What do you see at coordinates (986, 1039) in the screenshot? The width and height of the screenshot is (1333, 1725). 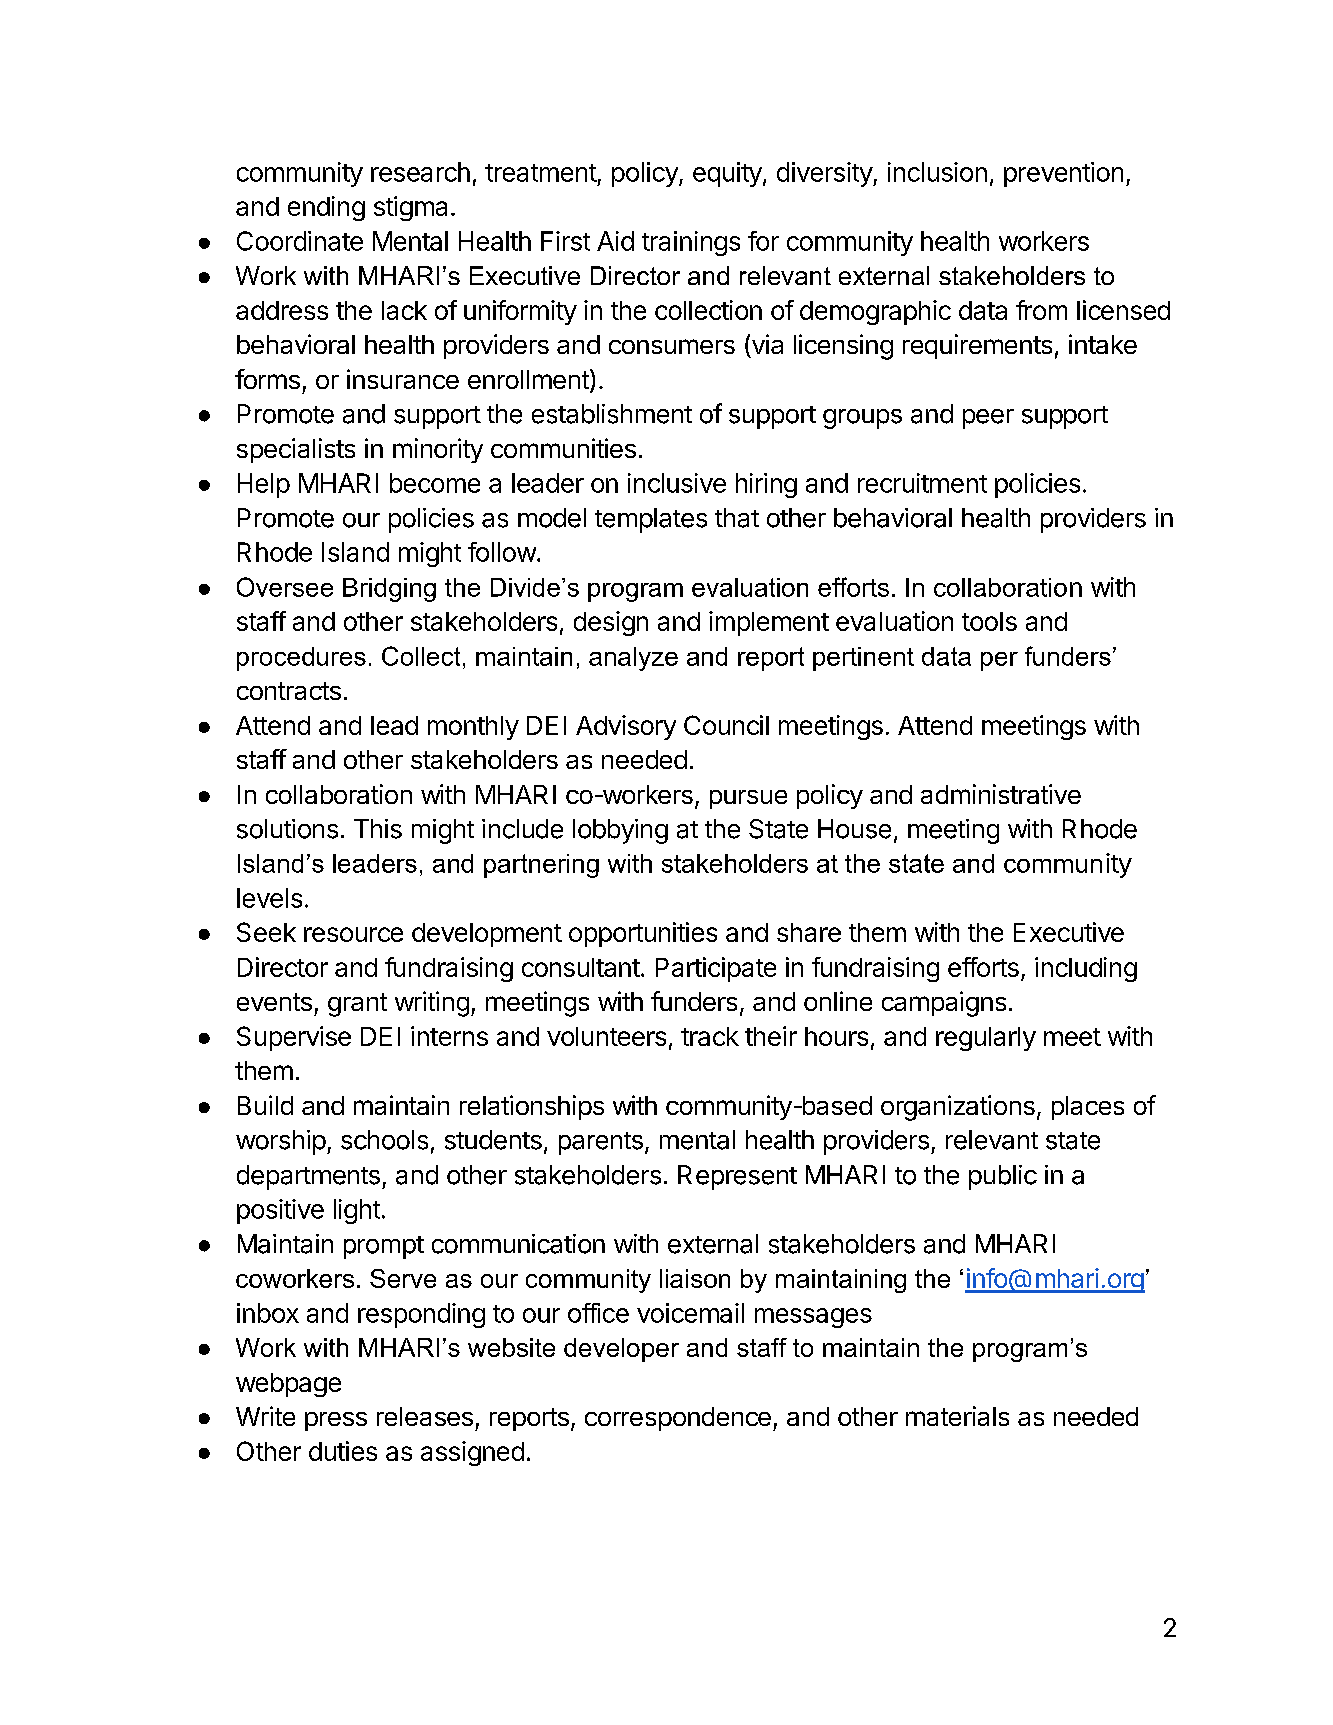 I see `regularly` at bounding box center [986, 1039].
